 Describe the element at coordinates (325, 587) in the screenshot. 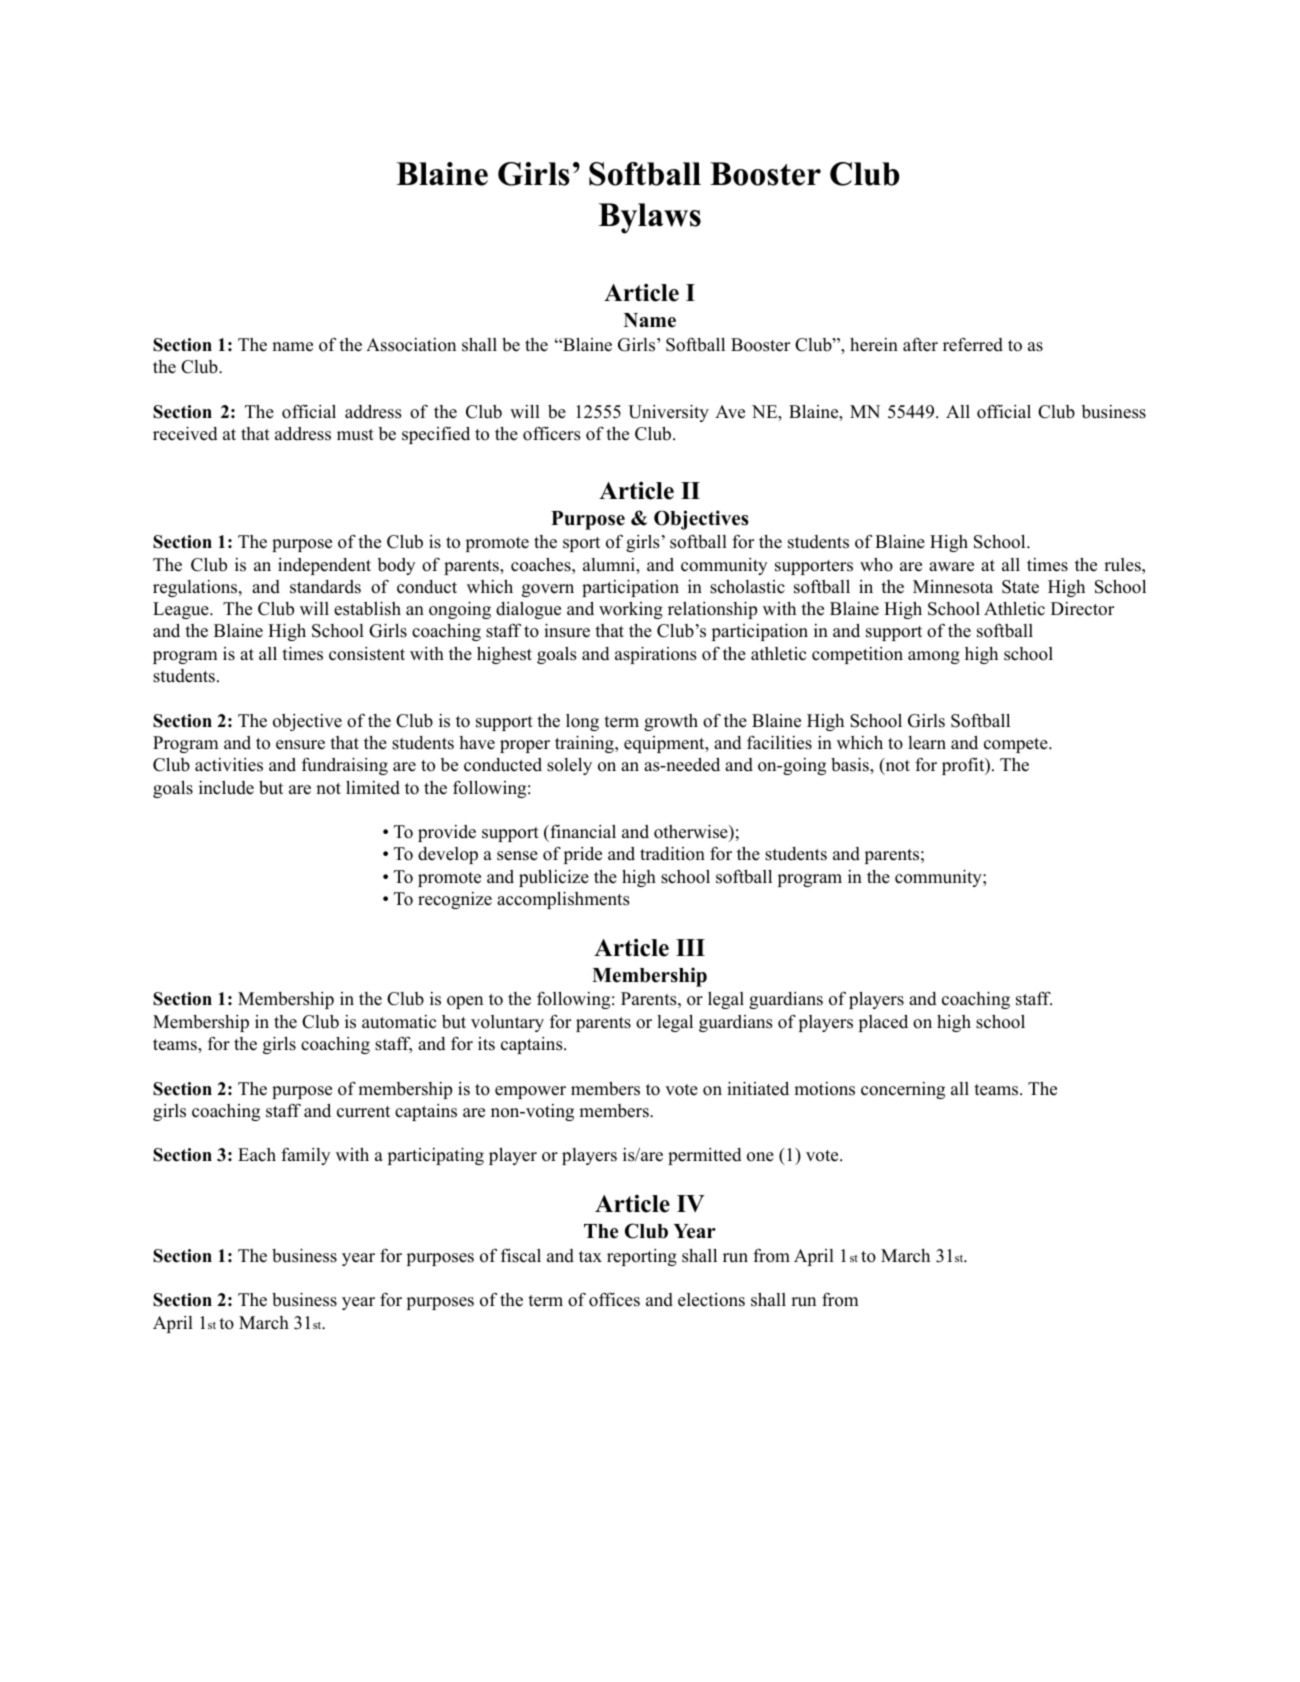

I see `standards` at that location.
